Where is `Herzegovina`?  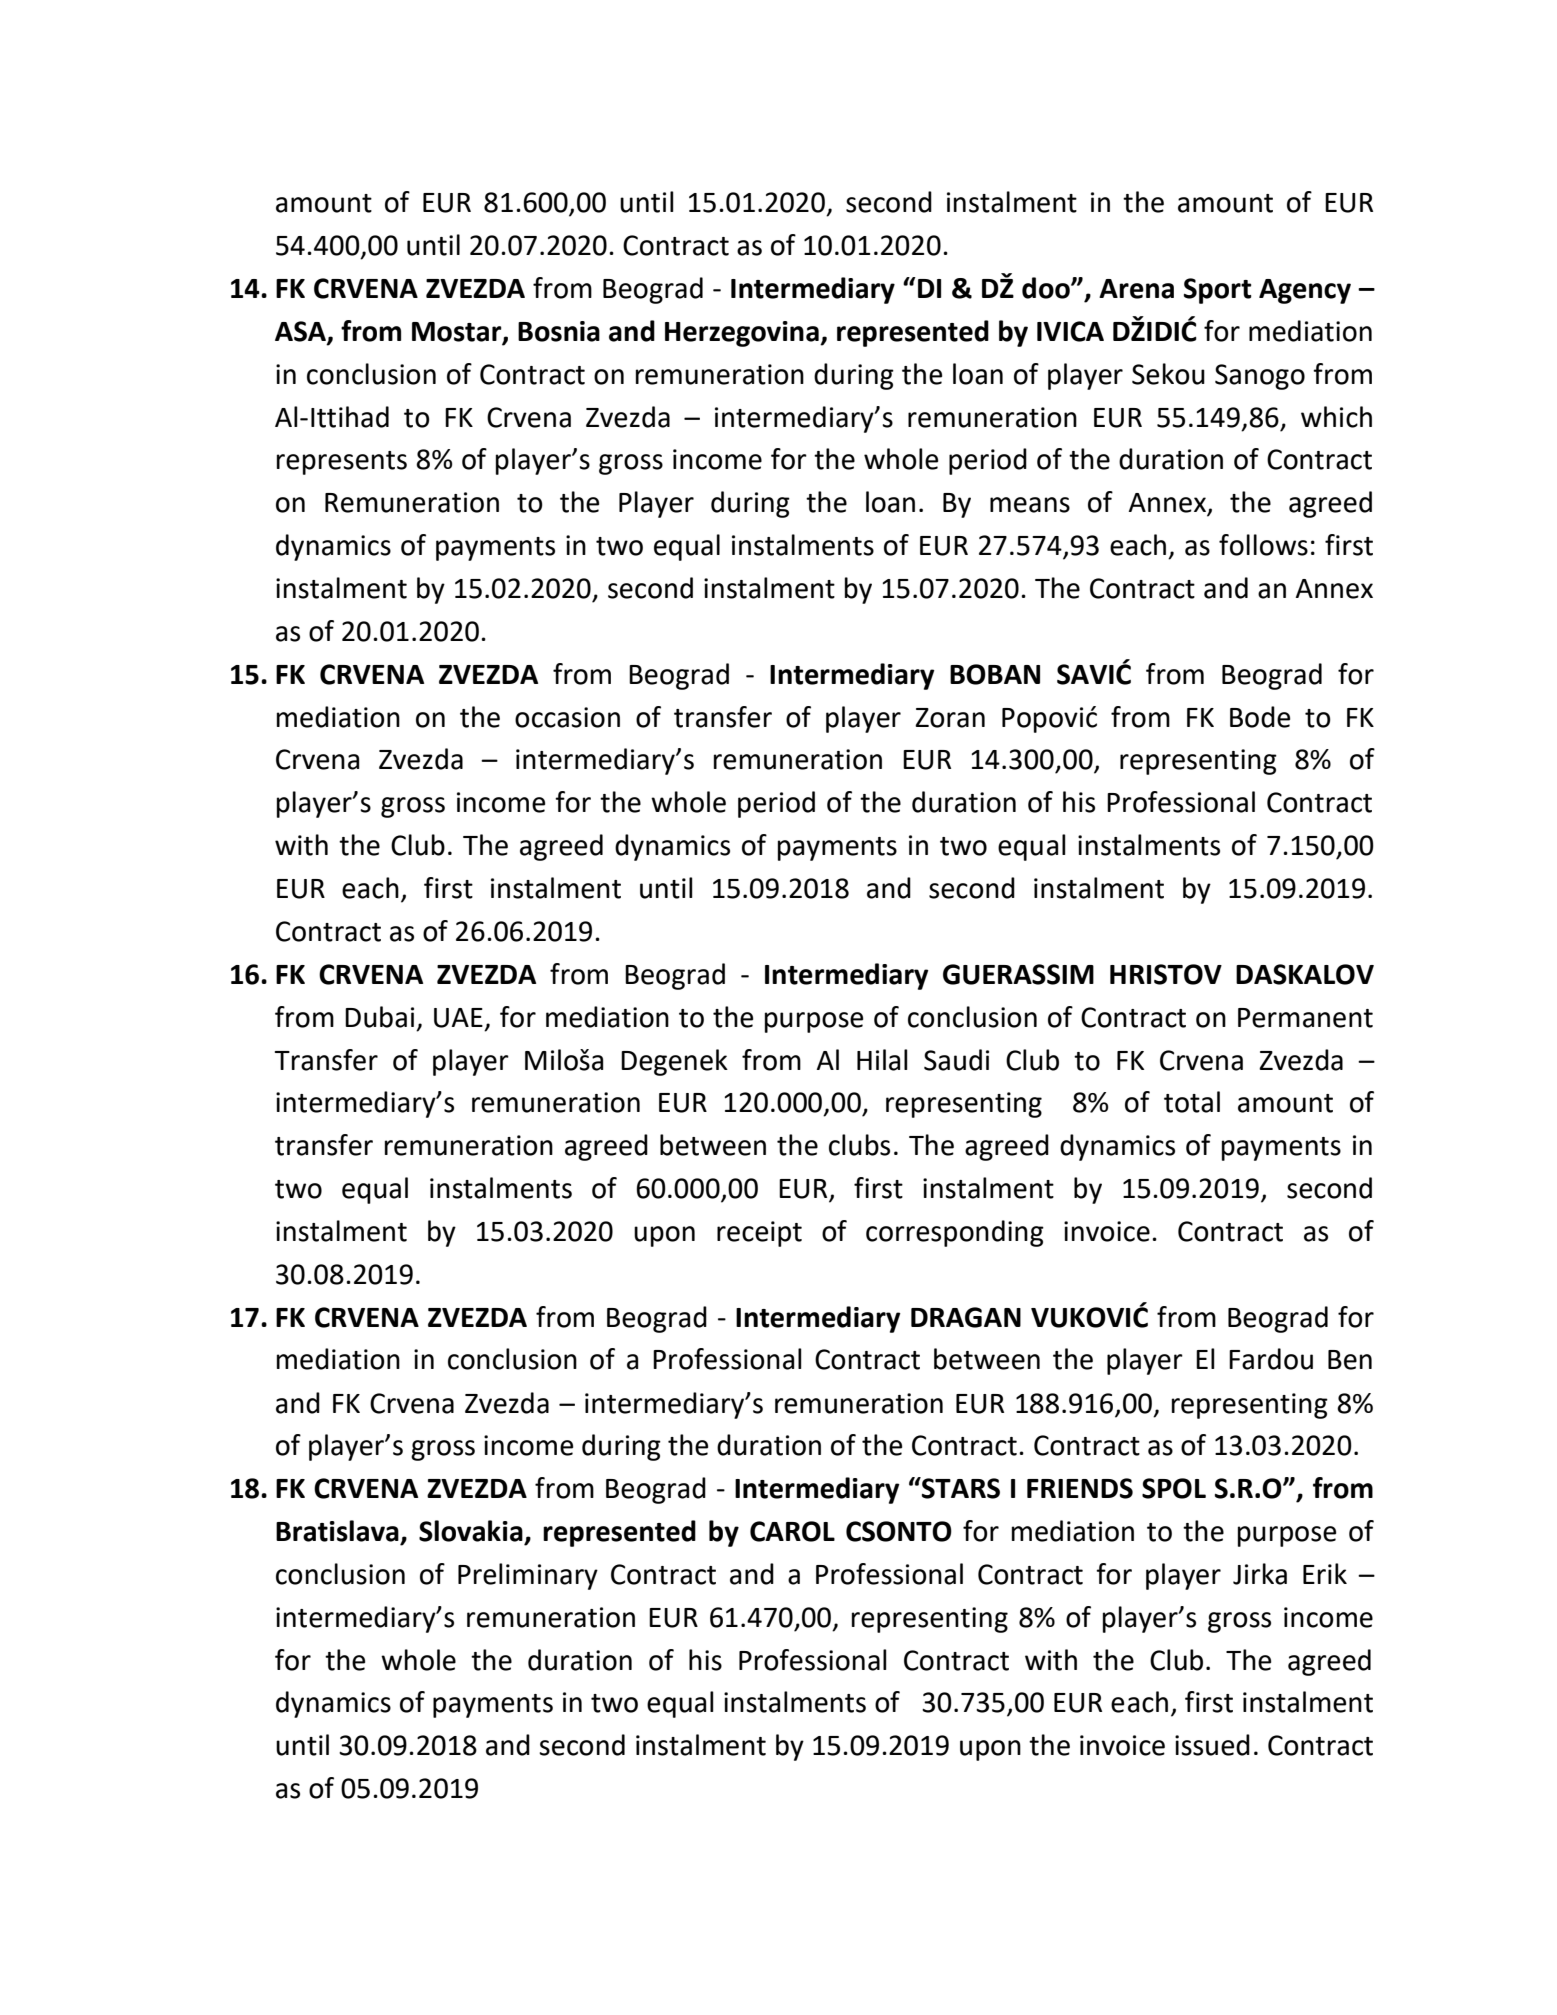 Herzegovina is located at coordinates (743, 334).
